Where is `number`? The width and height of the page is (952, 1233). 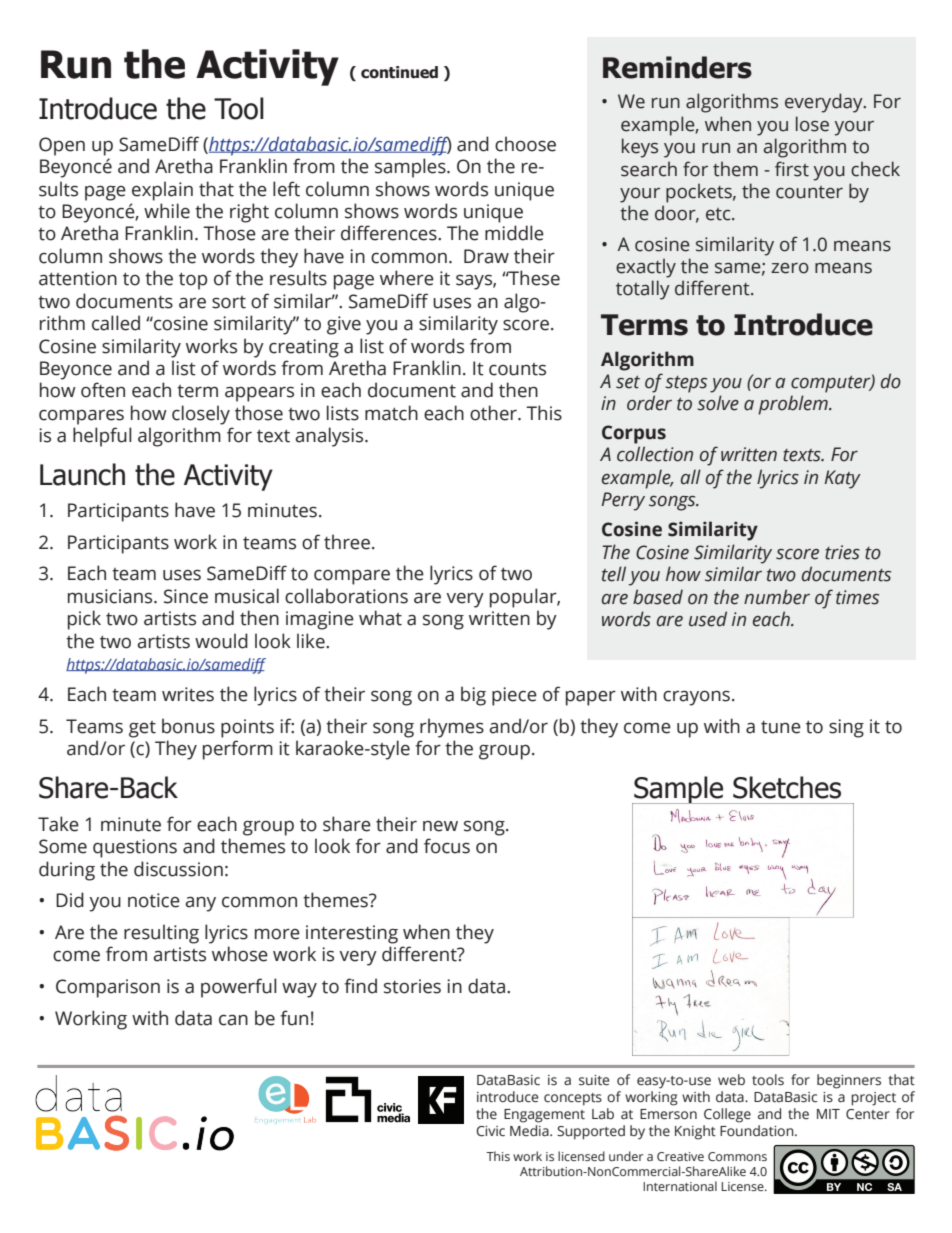
number is located at coordinates (777, 597).
